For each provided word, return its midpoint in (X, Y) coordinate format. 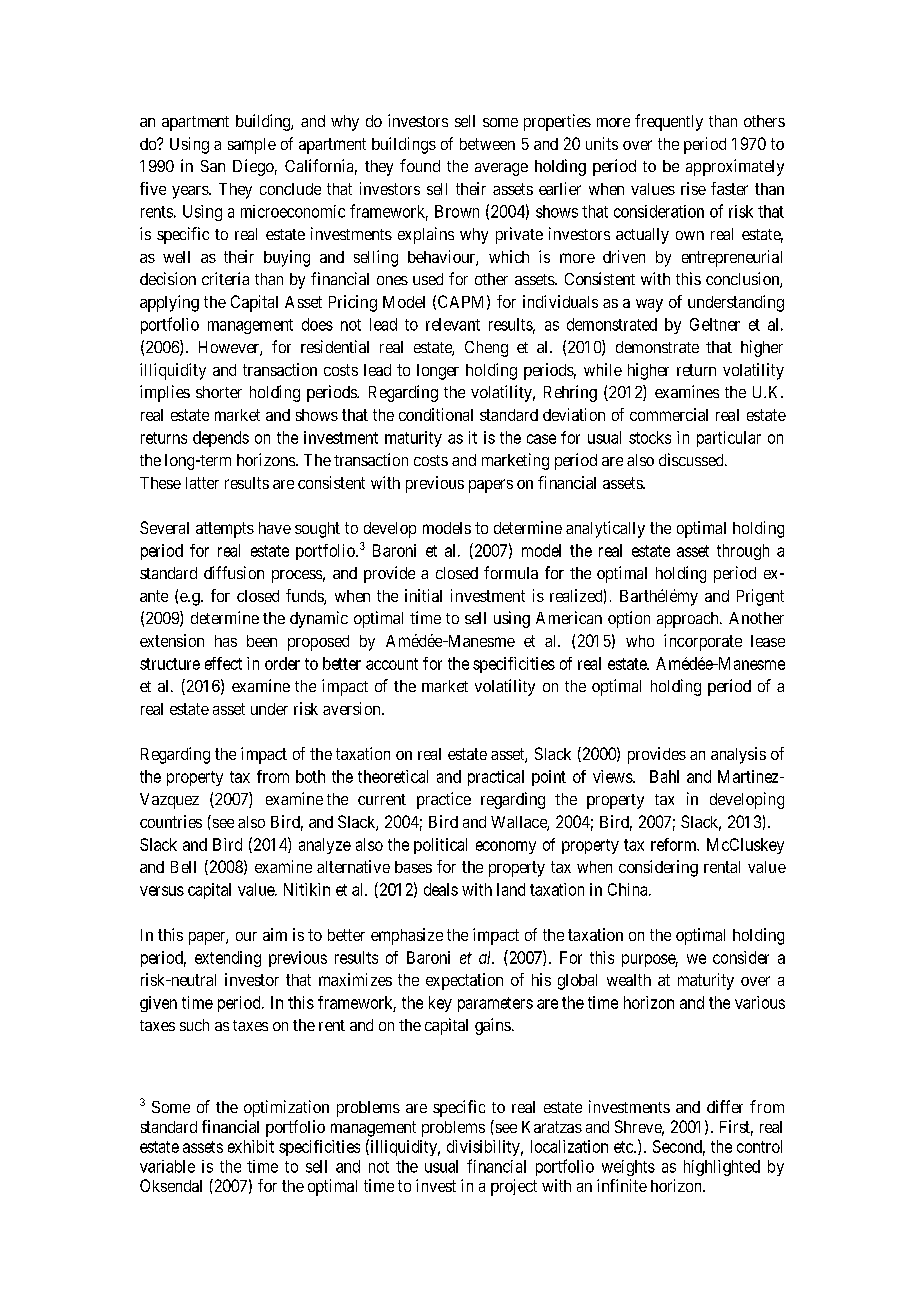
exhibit (251, 1146)
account (392, 664)
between (487, 144)
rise (693, 188)
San (213, 166)
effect (223, 663)
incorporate (703, 642)
